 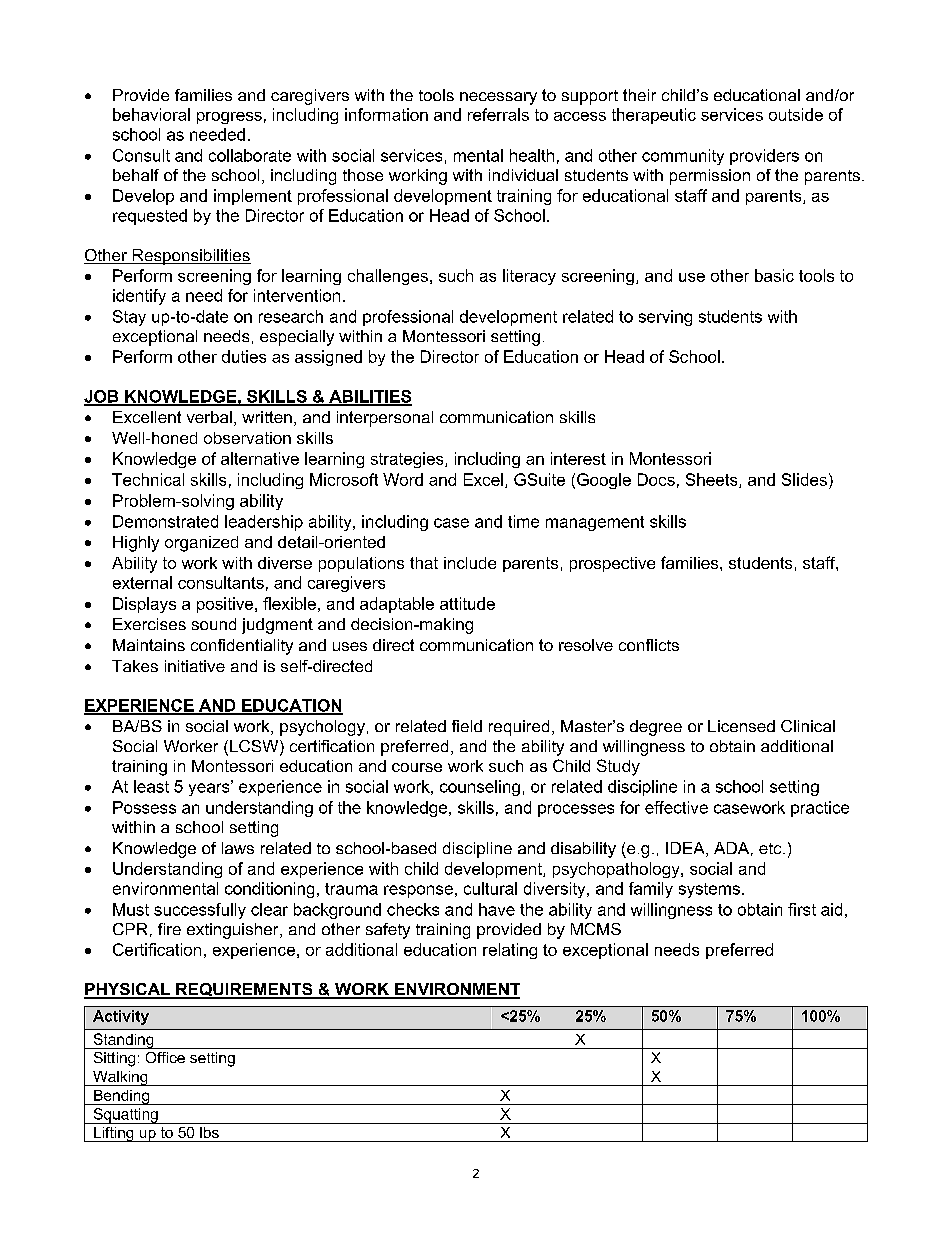 I want to click on sound, so click(x=214, y=624).
